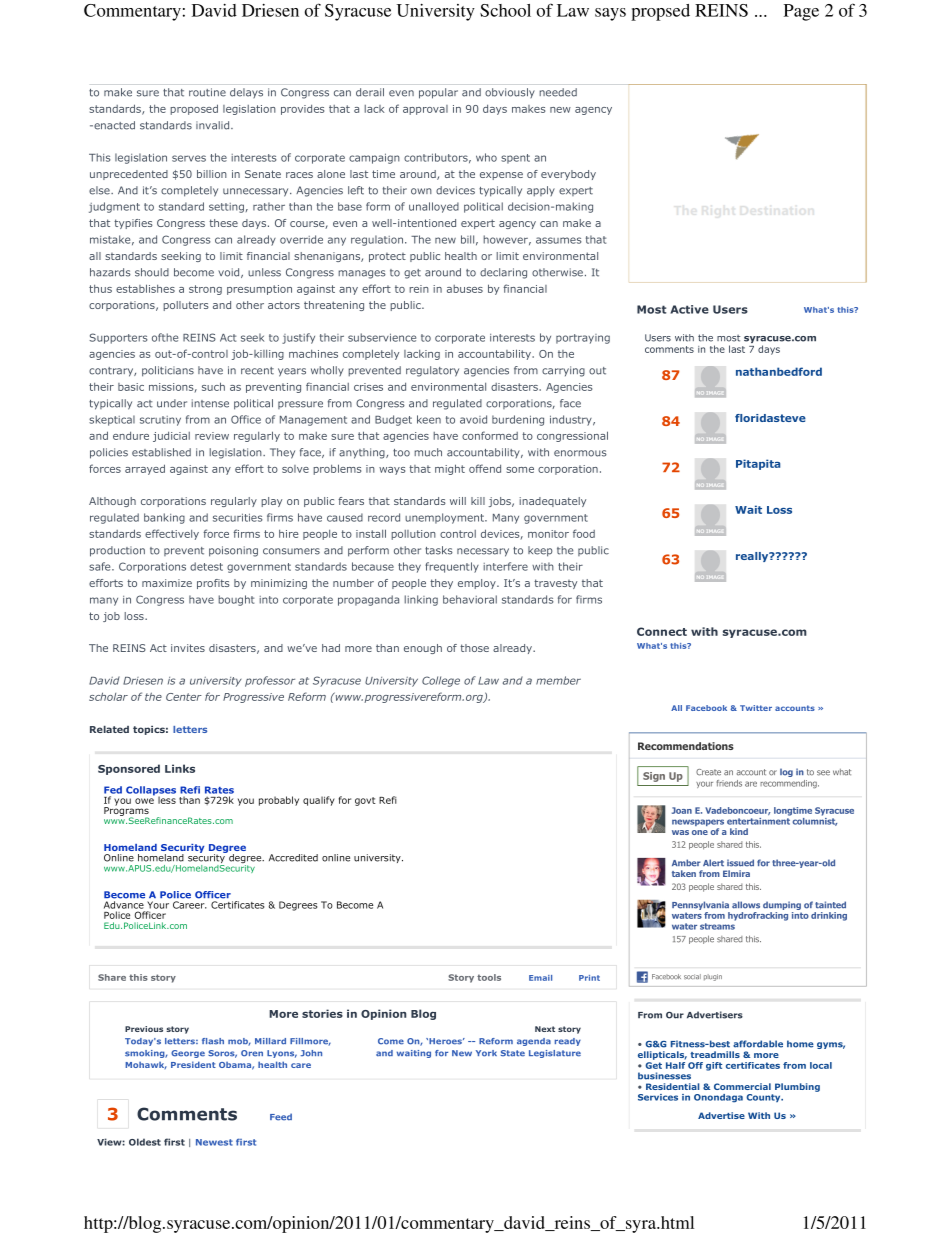 The image size is (952, 1233). I want to click on govt, so click(365, 801).
